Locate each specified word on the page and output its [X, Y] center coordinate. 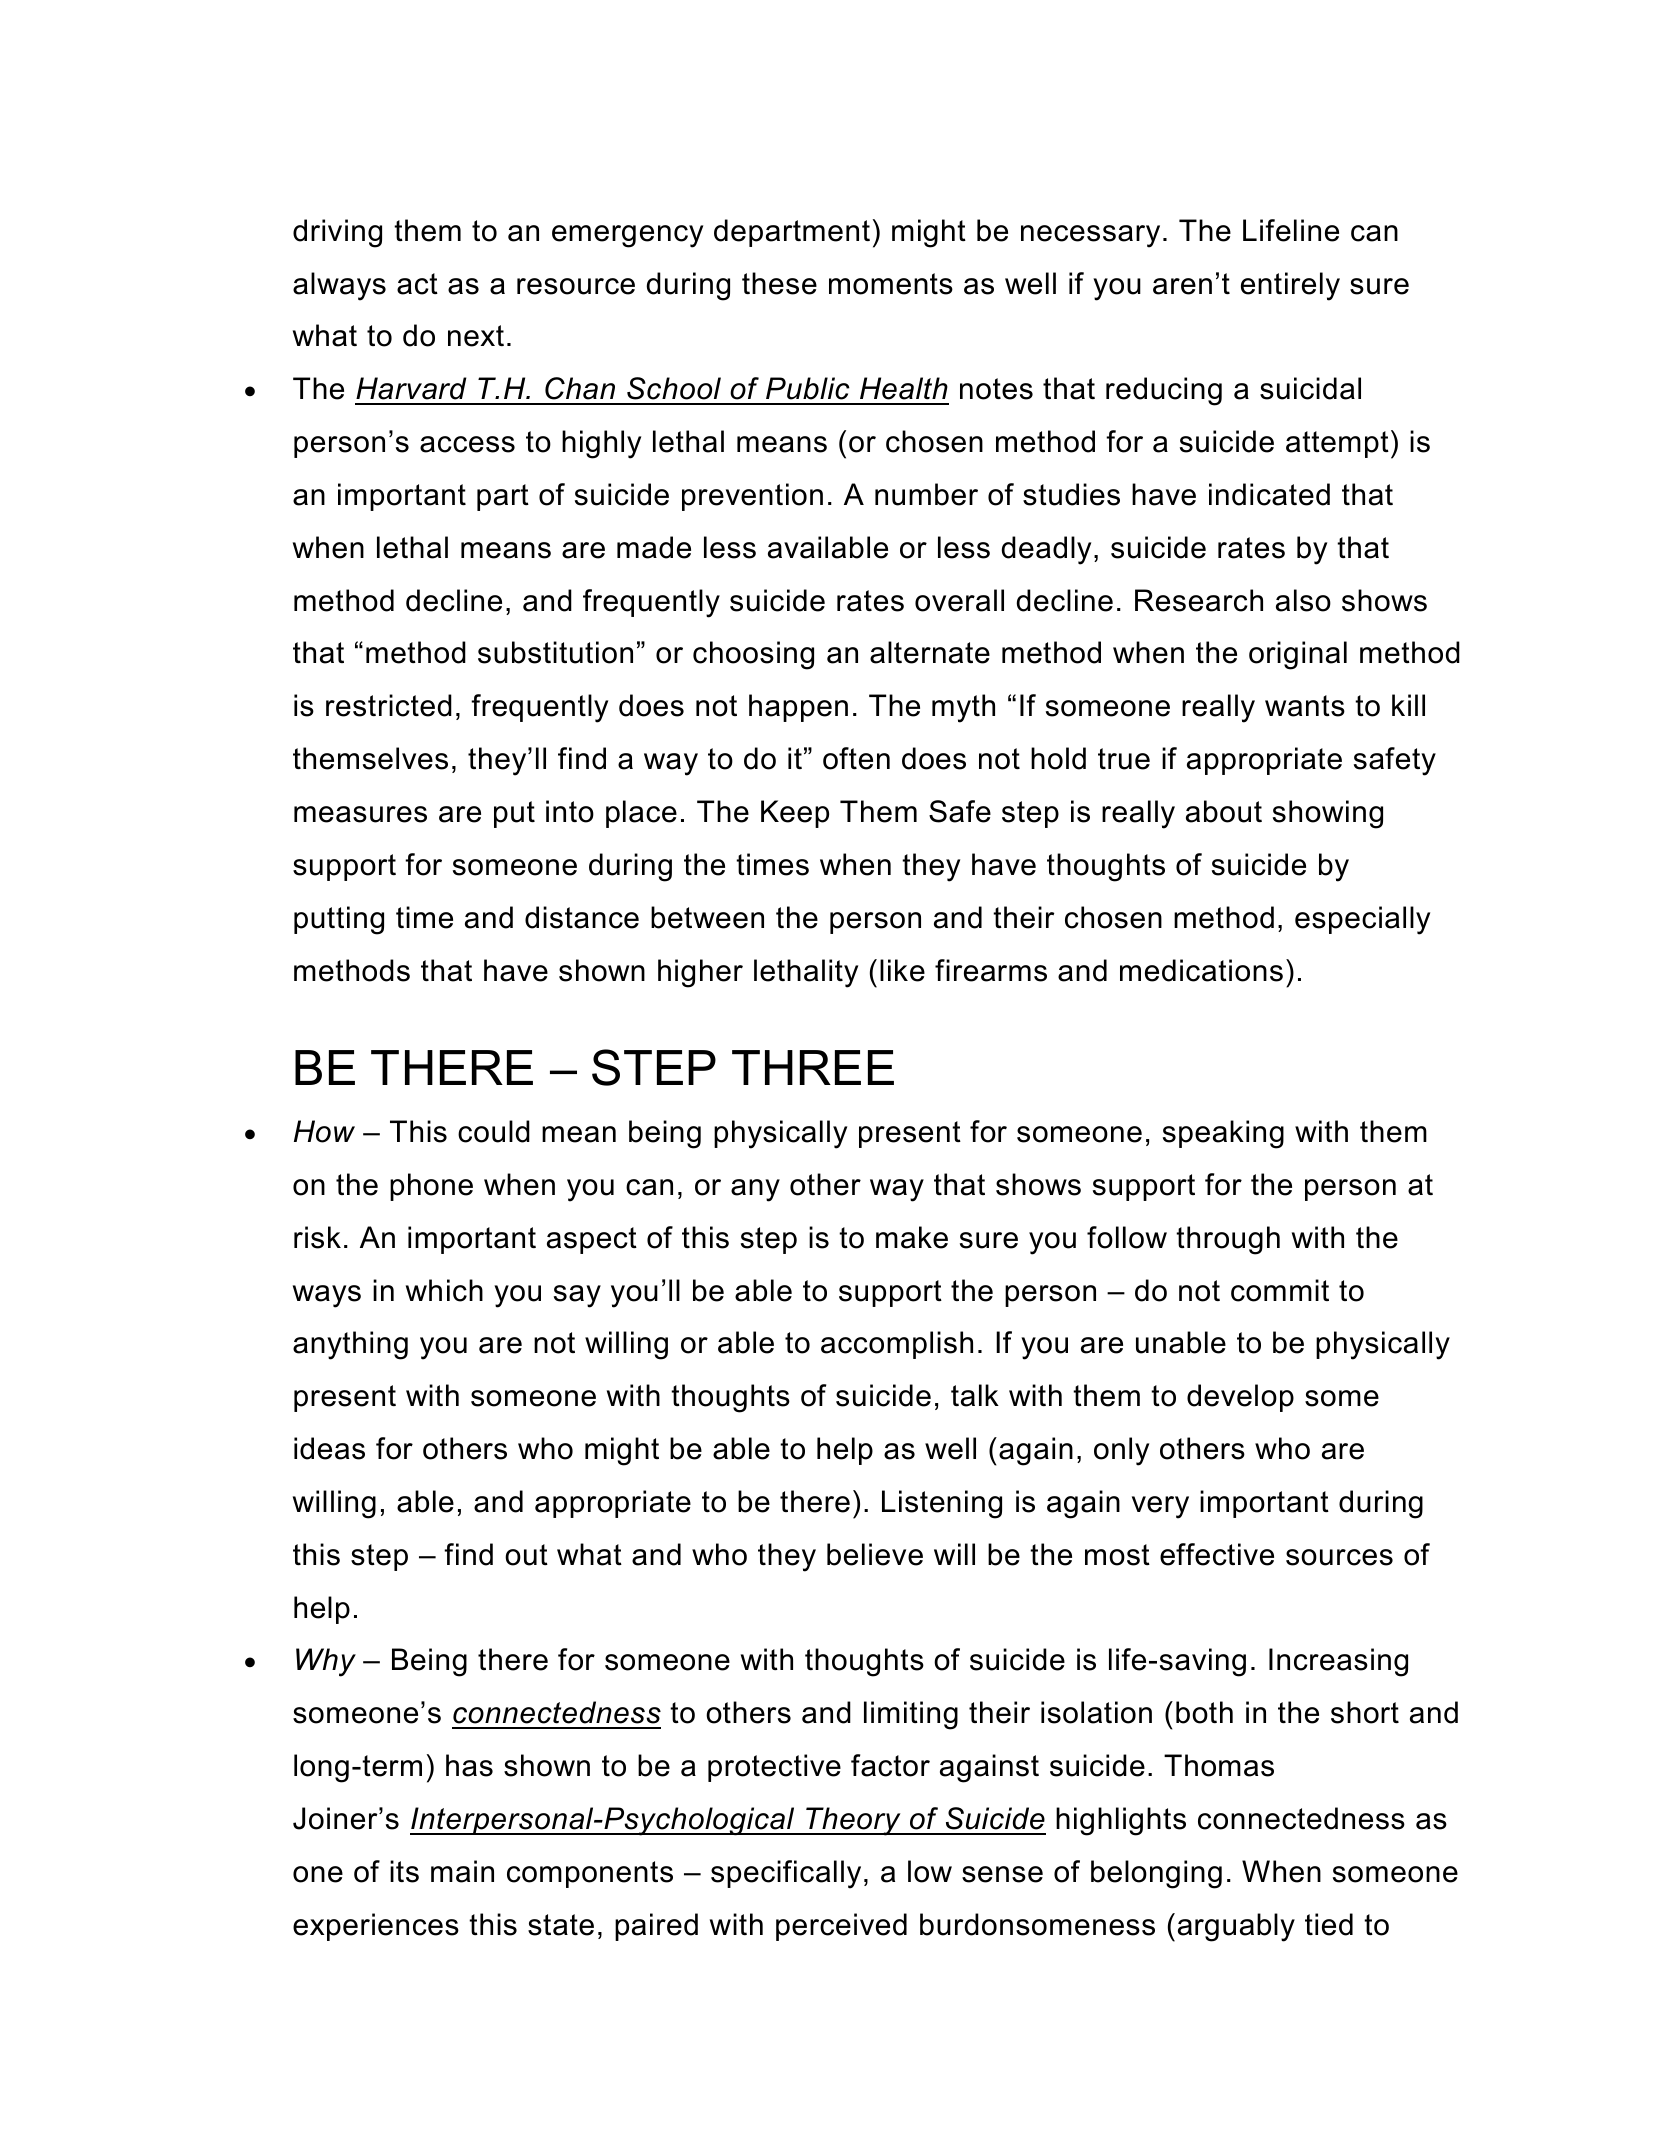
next [476, 336]
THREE [813, 1067]
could [494, 1131]
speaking [1223, 1134]
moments [891, 284]
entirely [1290, 286]
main [462, 1871]
